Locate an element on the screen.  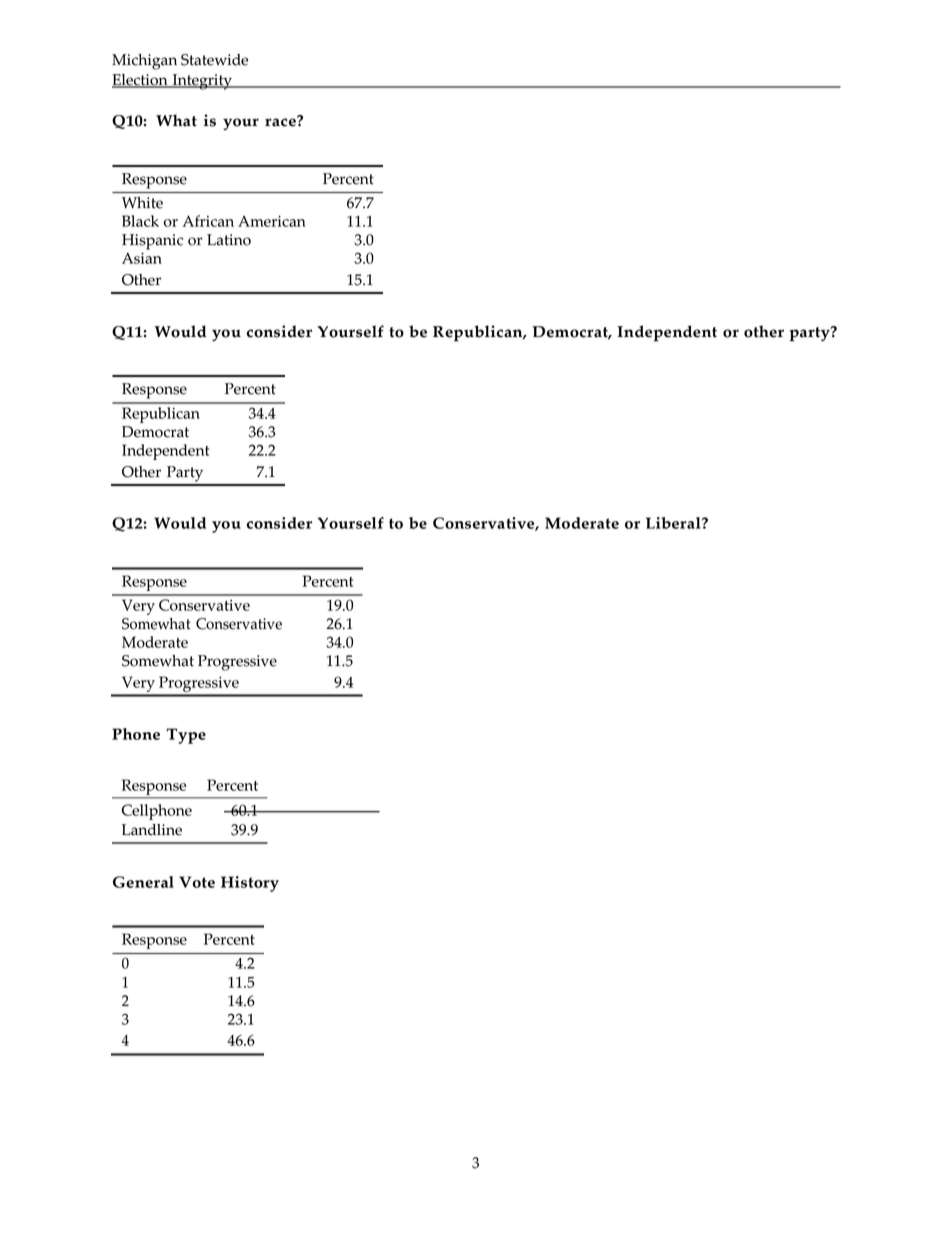
Integrity is located at coordinates (202, 82).
